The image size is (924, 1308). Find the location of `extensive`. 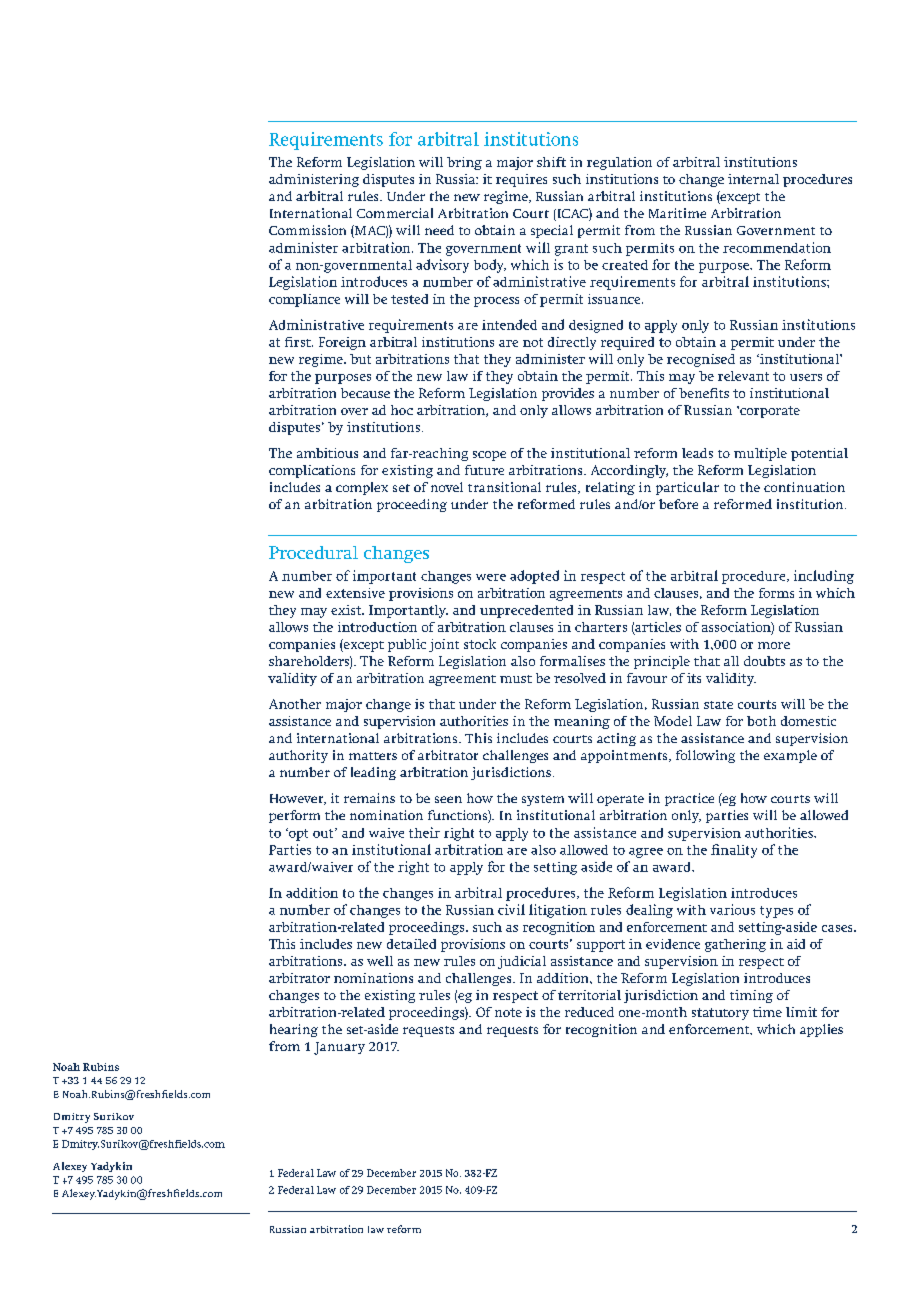

extensive is located at coordinates (355, 593).
